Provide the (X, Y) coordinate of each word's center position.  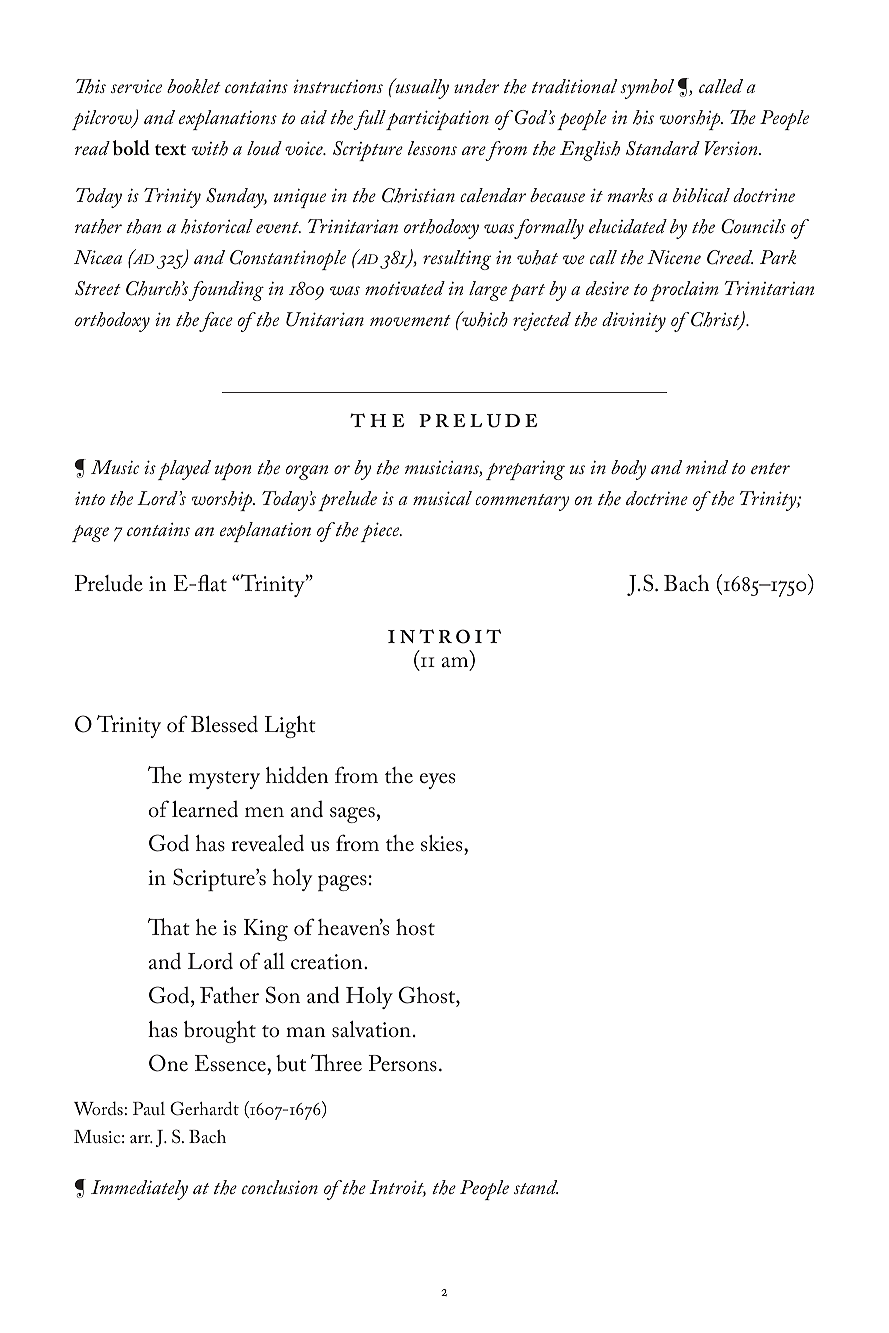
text (170, 149)
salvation (371, 1029)
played (184, 470)
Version (732, 148)
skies (443, 843)
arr (141, 1139)
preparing (525, 470)
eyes (437, 781)
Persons (402, 1063)
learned (205, 809)
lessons (432, 148)
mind (707, 467)
